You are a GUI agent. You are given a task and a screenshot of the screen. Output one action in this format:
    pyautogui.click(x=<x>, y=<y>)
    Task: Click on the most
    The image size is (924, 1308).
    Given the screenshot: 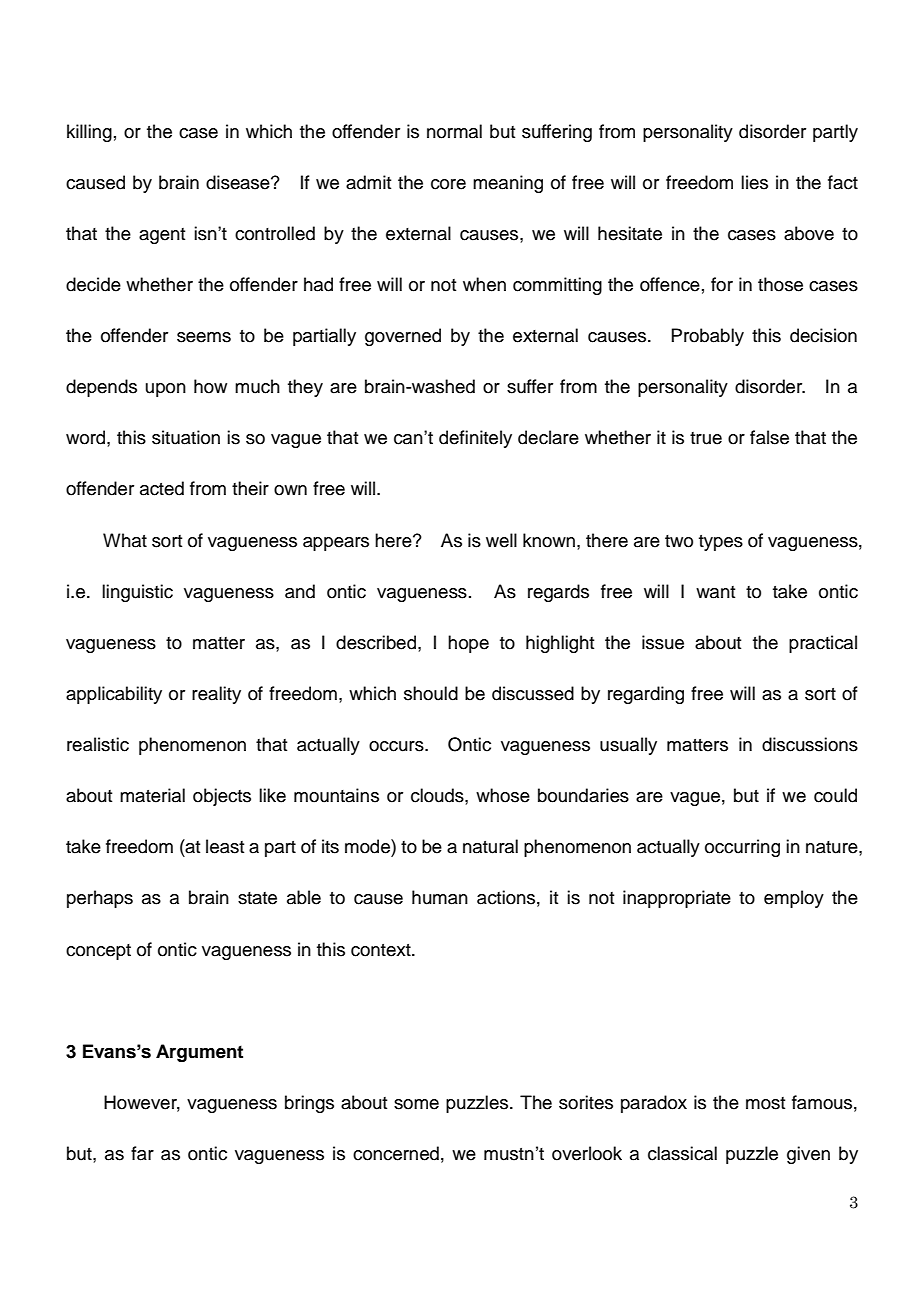 What is the action you would take?
    pyautogui.click(x=765, y=1103)
